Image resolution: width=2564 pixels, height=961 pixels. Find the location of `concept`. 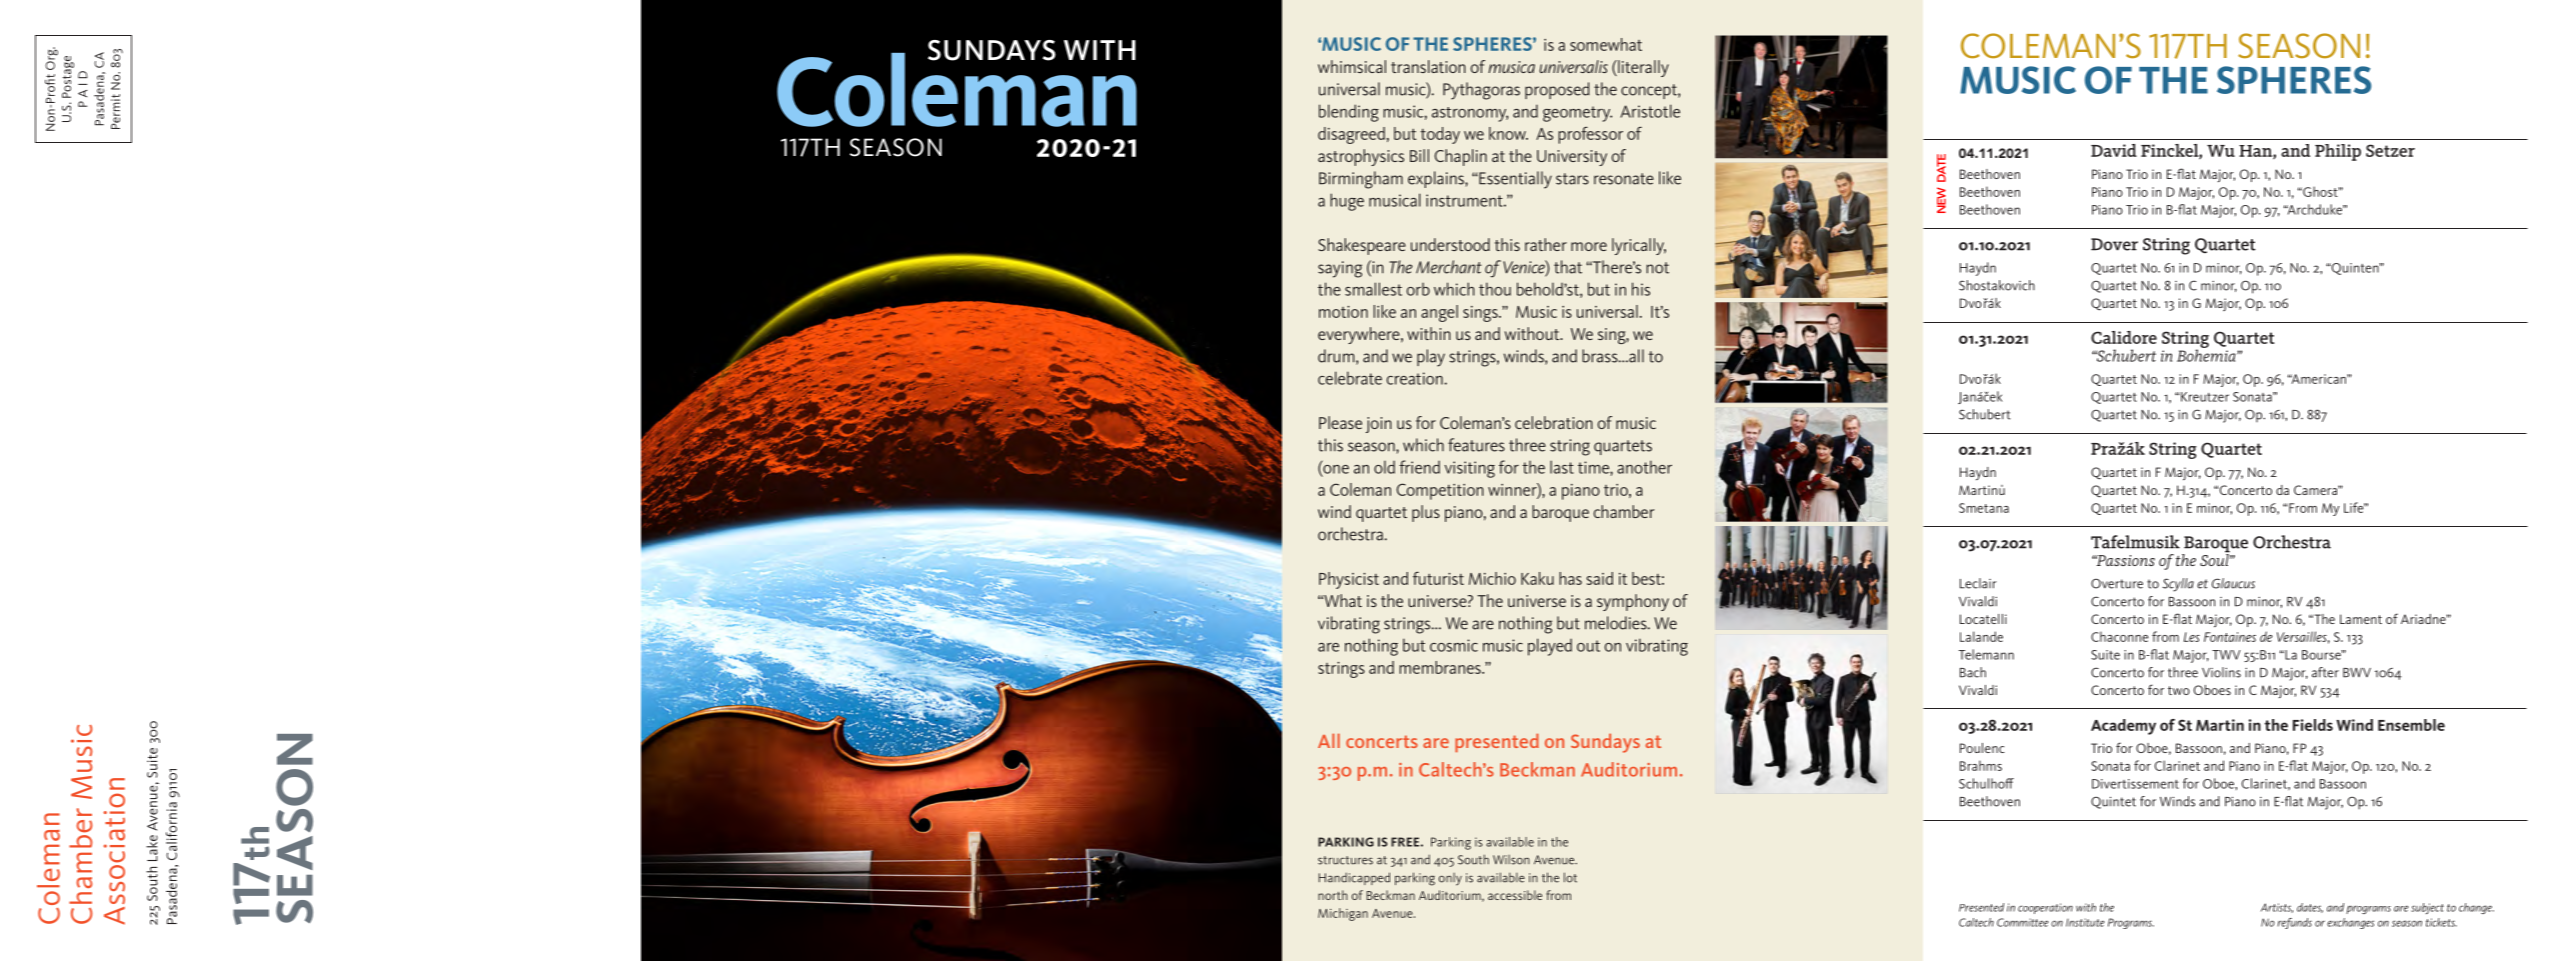

concept is located at coordinates (1650, 91).
